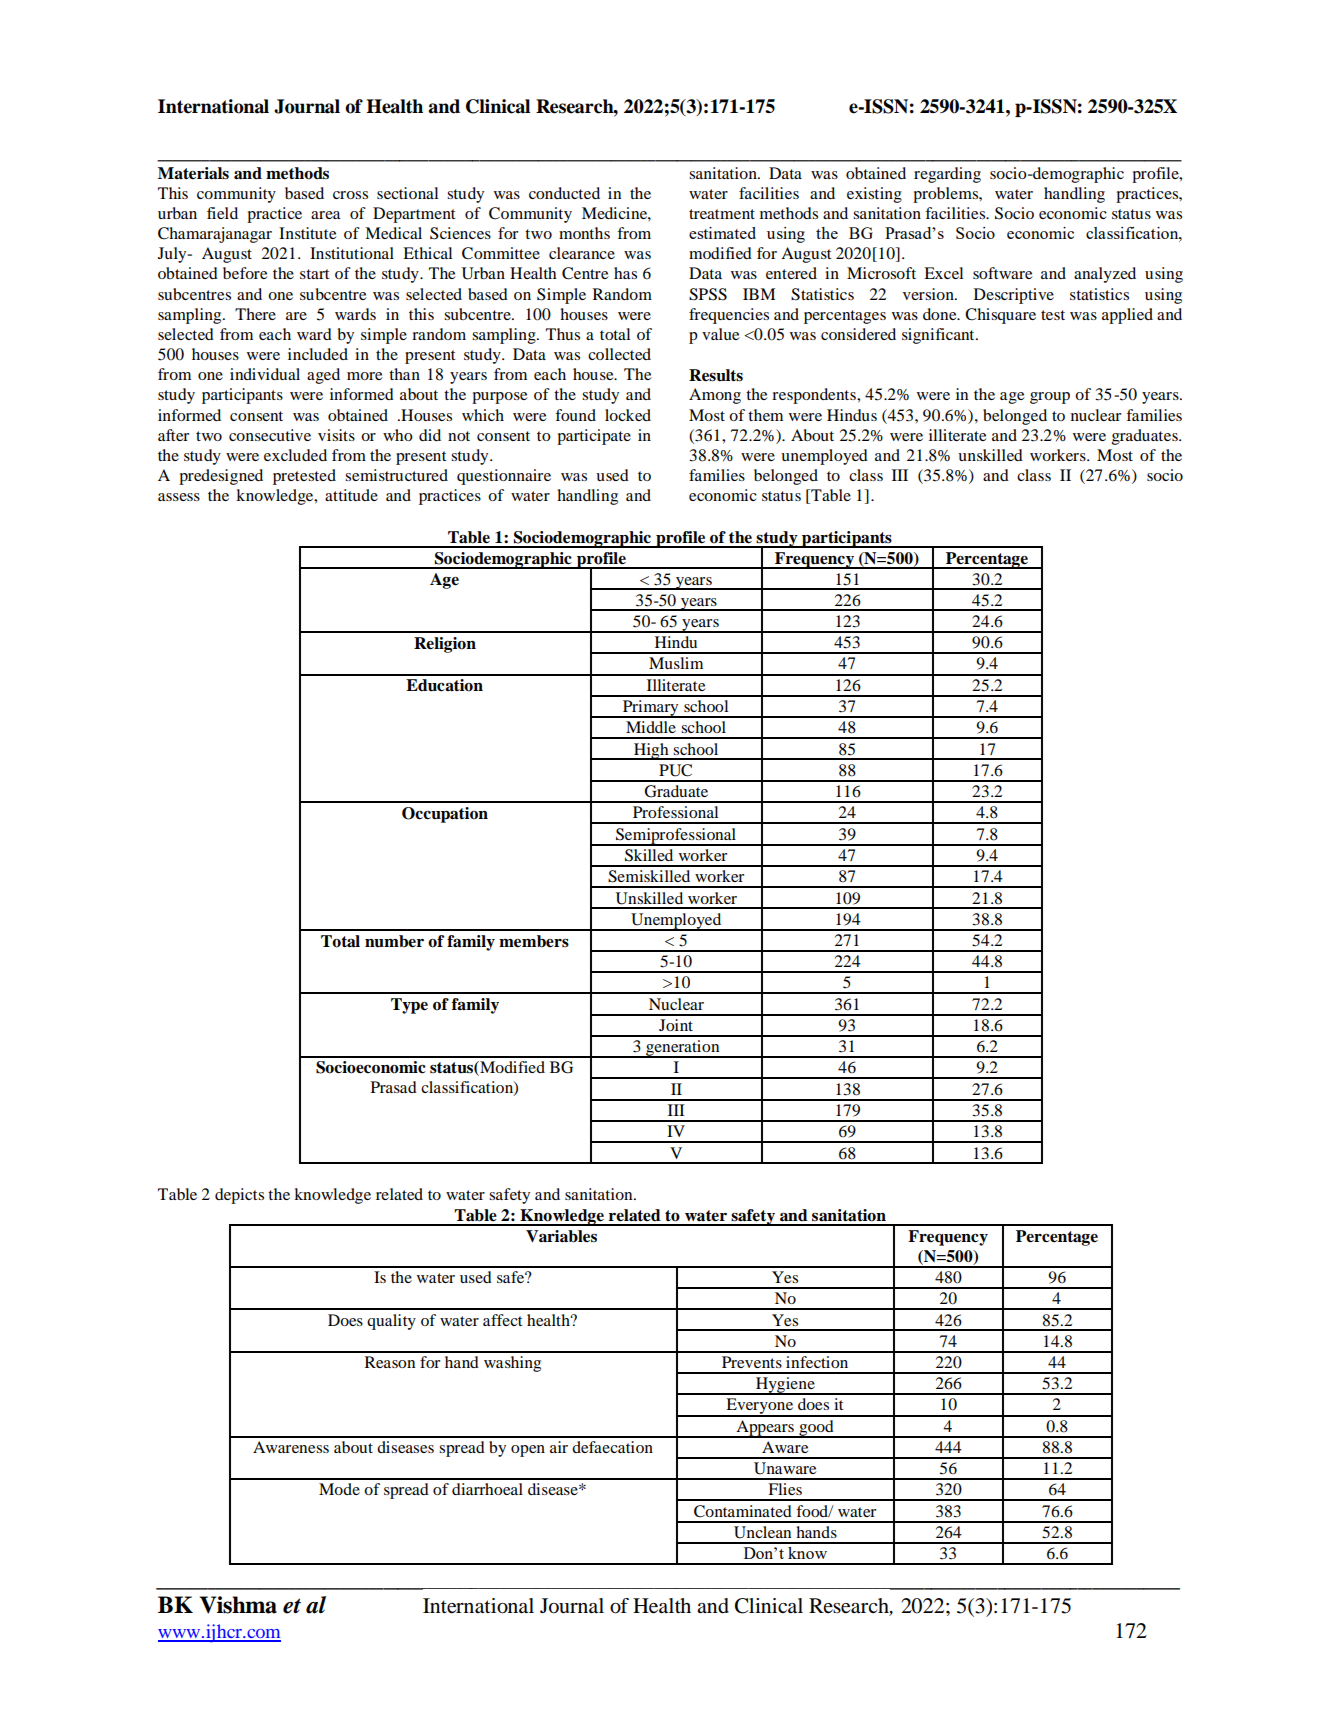  I want to click on treatment, so click(722, 214).
